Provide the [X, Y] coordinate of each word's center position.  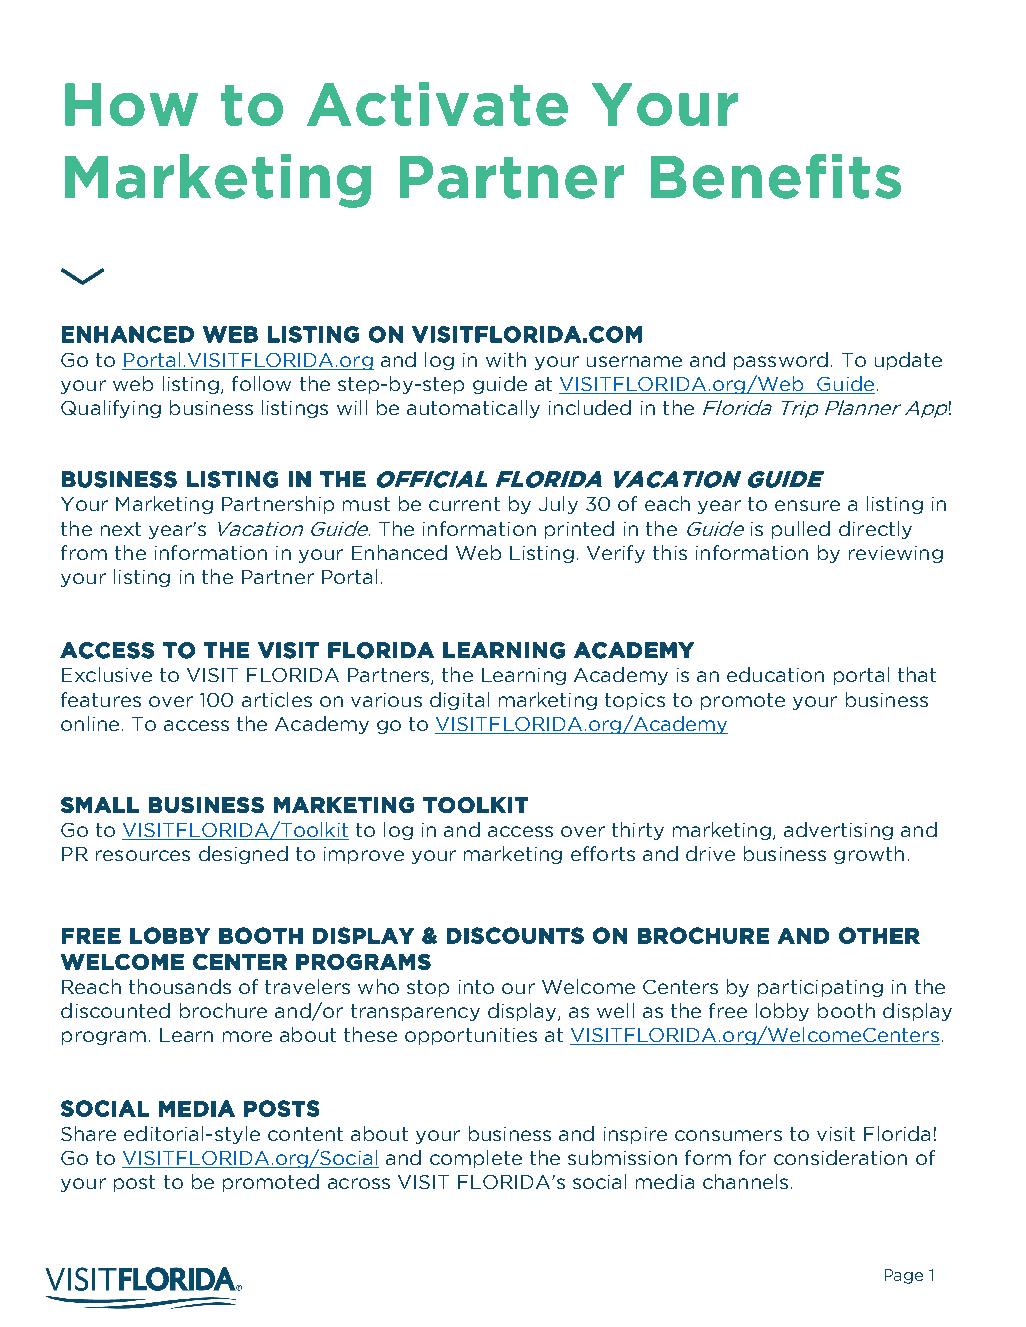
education [775, 674]
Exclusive [107, 674]
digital [459, 701]
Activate [437, 104]
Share [88, 1133]
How [131, 104]
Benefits [776, 176]
